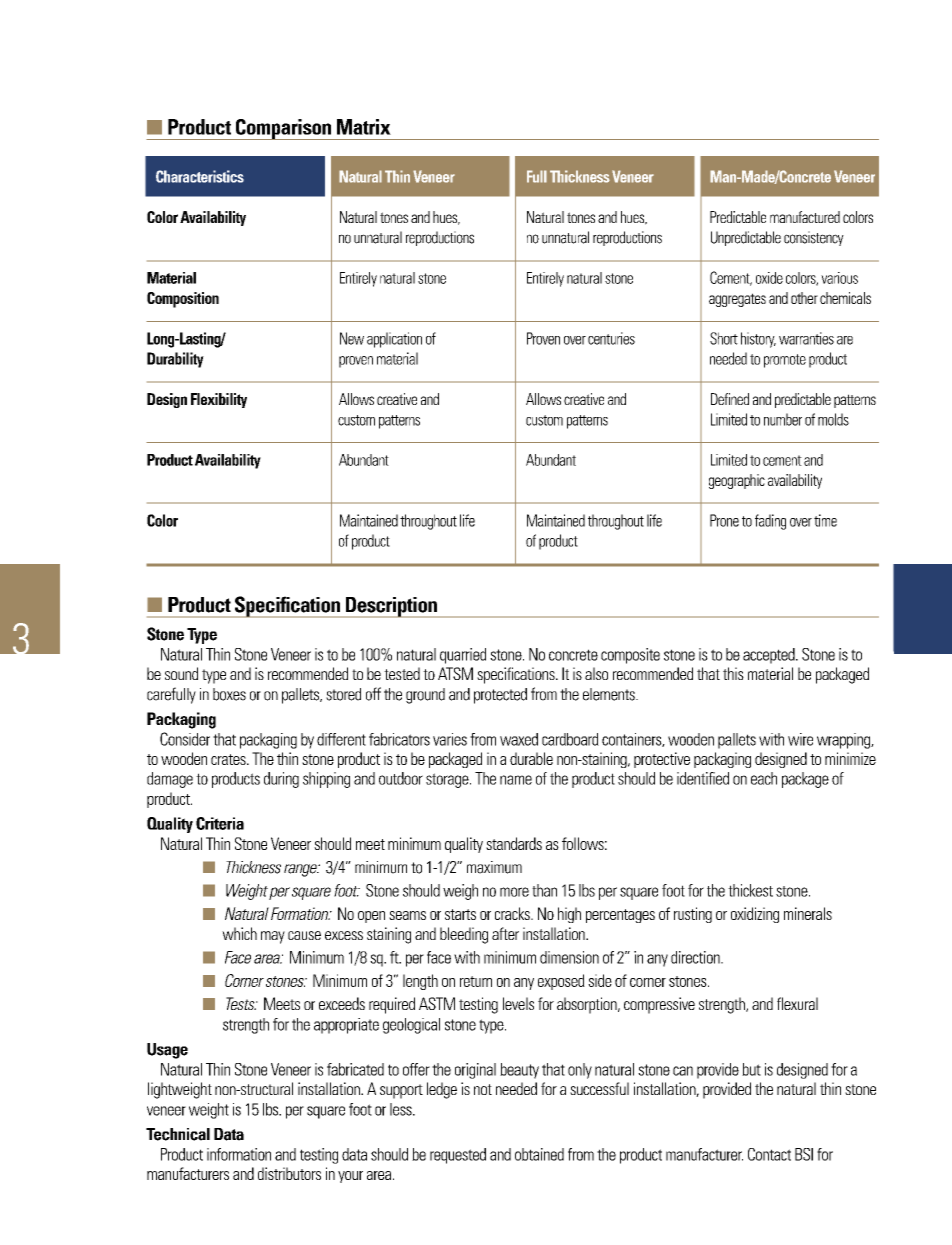  Describe the element at coordinates (770, 656) in the page. I see `accepted` at that location.
